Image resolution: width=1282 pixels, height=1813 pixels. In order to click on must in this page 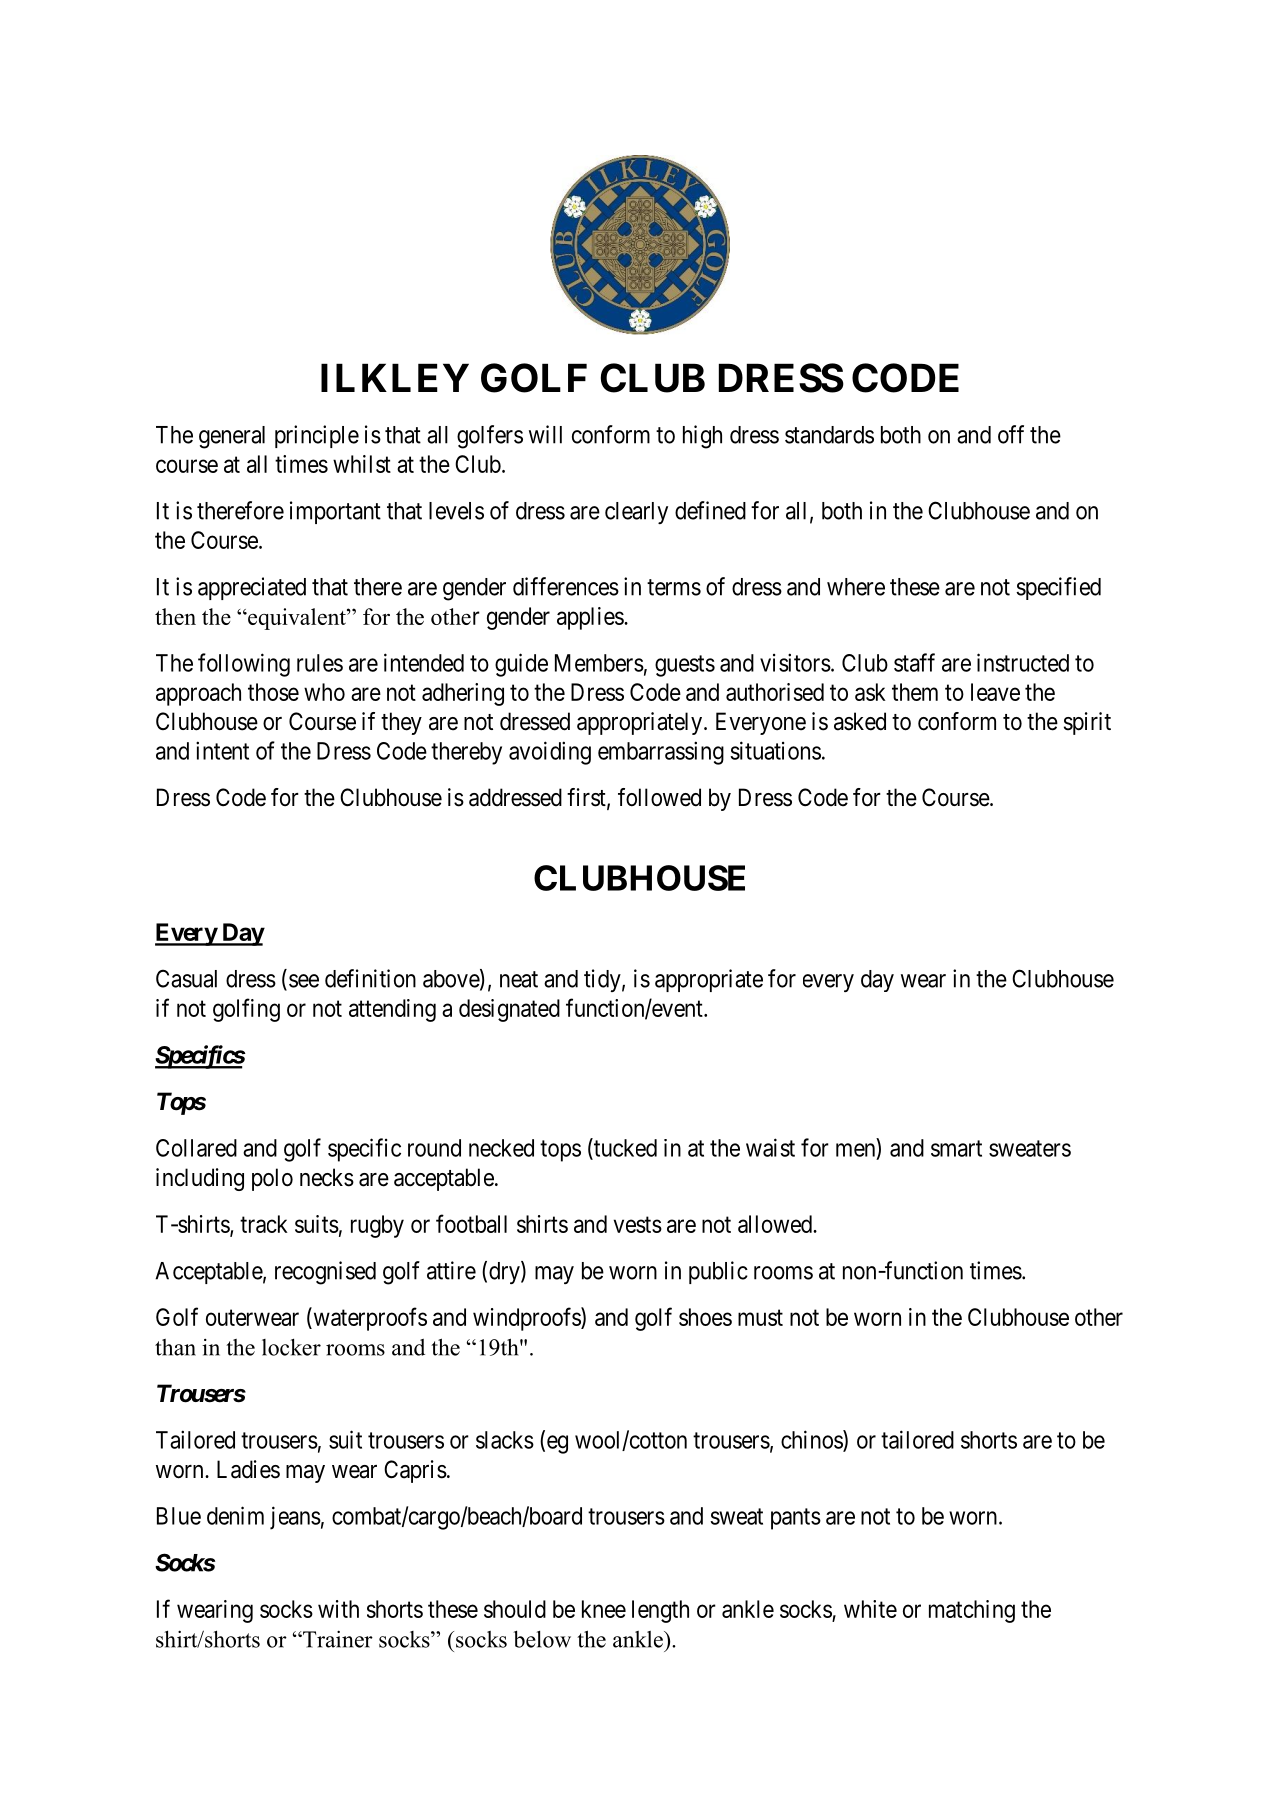, I will do `click(760, 1318)`.
